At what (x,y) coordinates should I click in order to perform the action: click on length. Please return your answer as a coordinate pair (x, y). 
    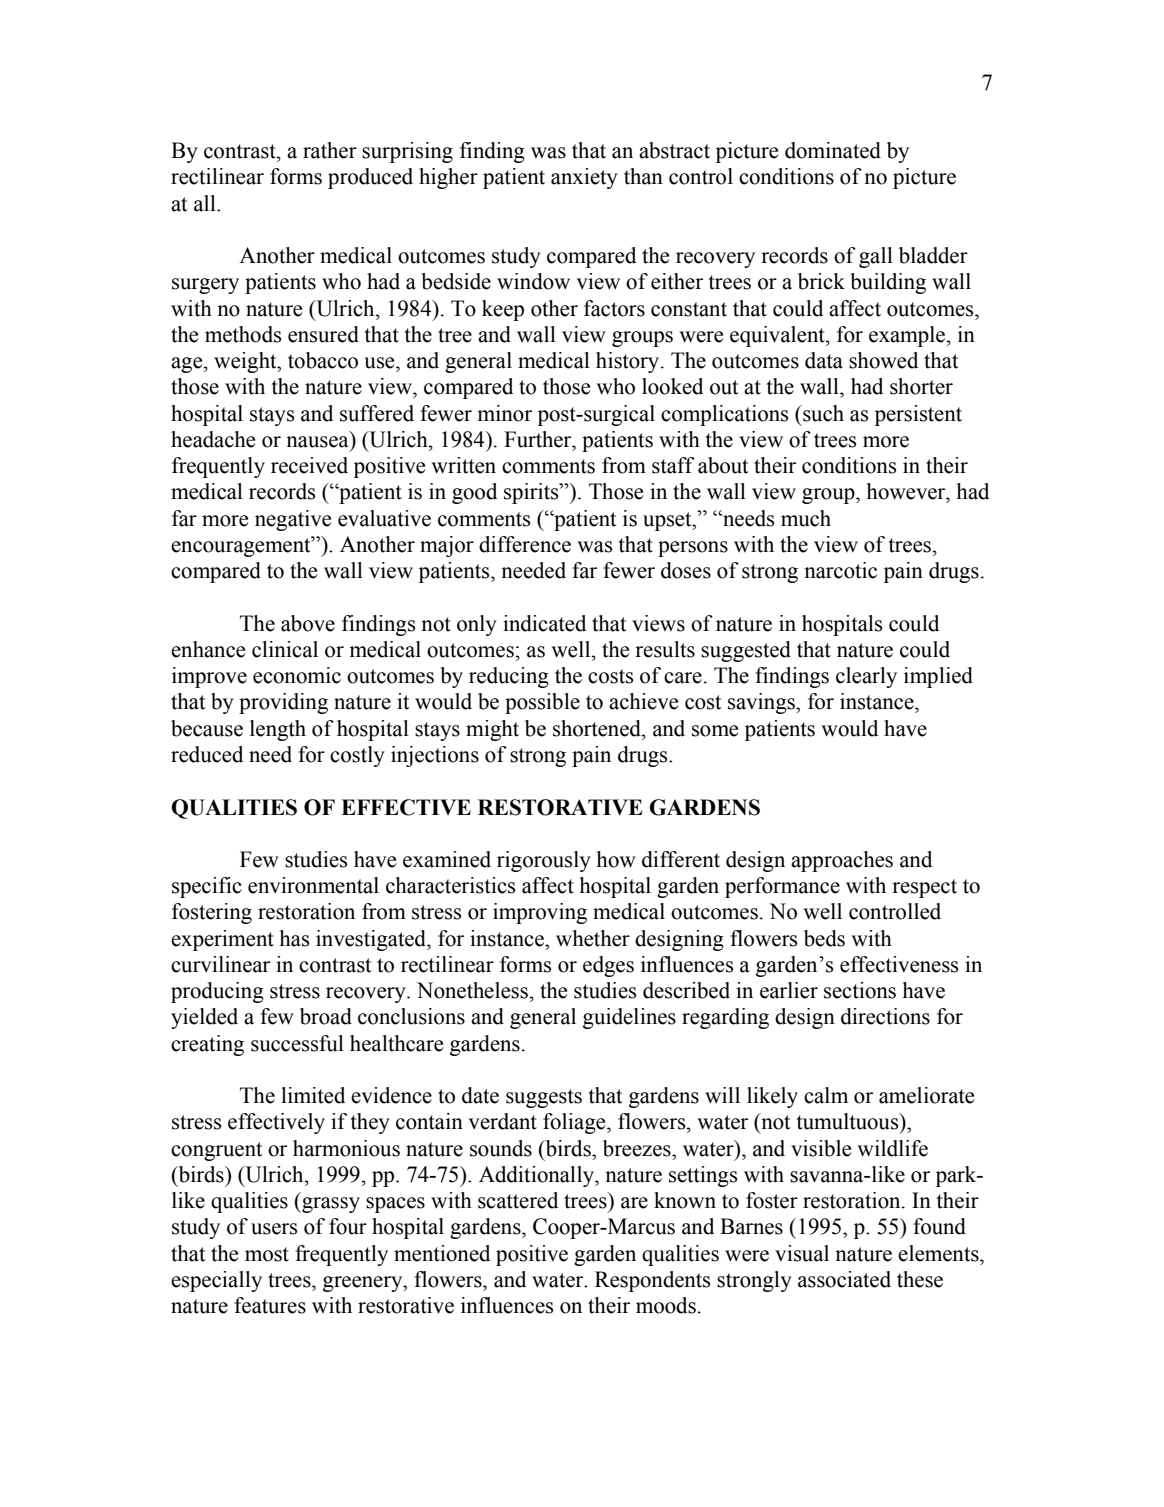
    Looking at the image, I should click on (278, 730).
